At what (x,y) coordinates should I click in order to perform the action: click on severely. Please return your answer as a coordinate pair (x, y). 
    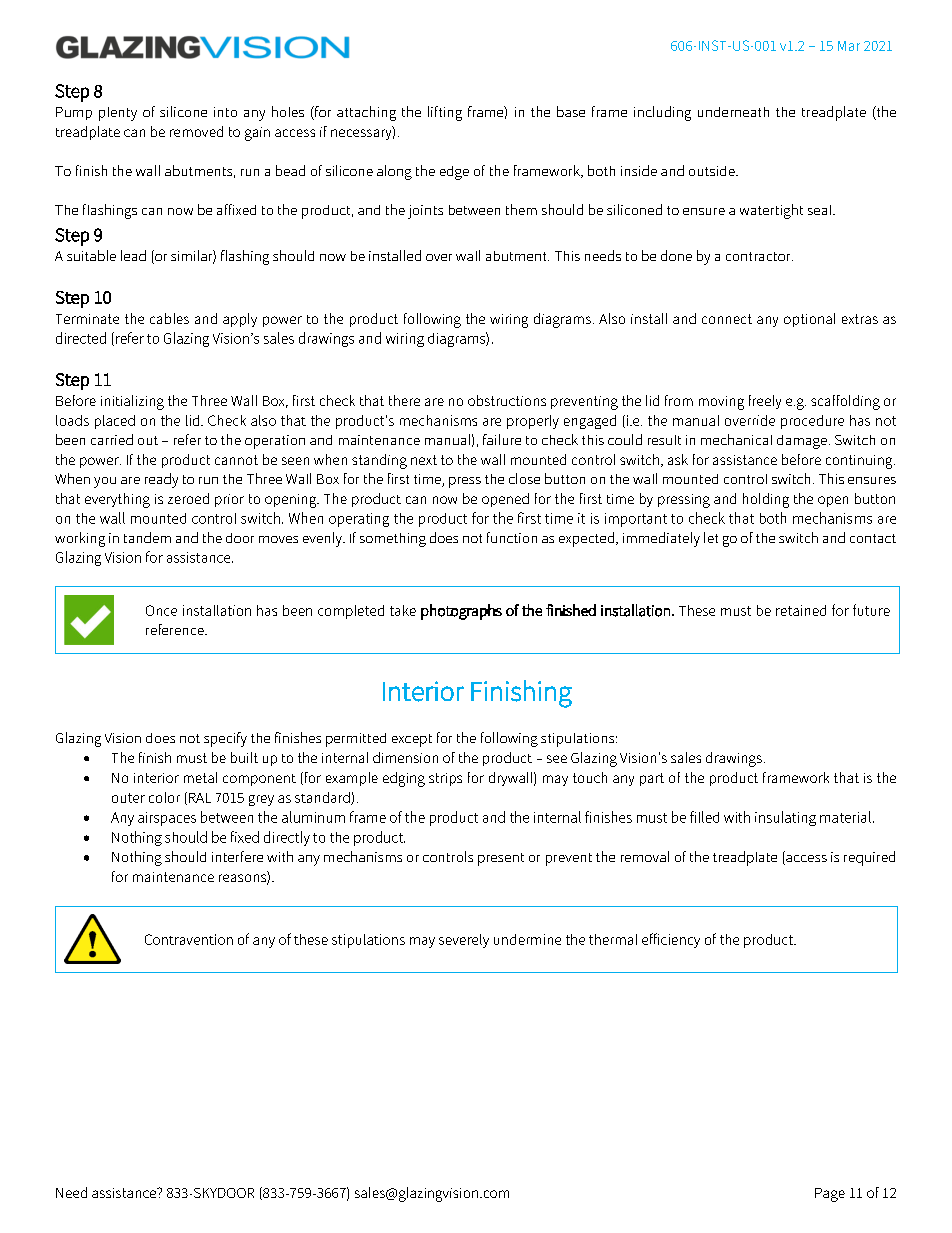
    Looking at the image, I should click on (464, 941).
